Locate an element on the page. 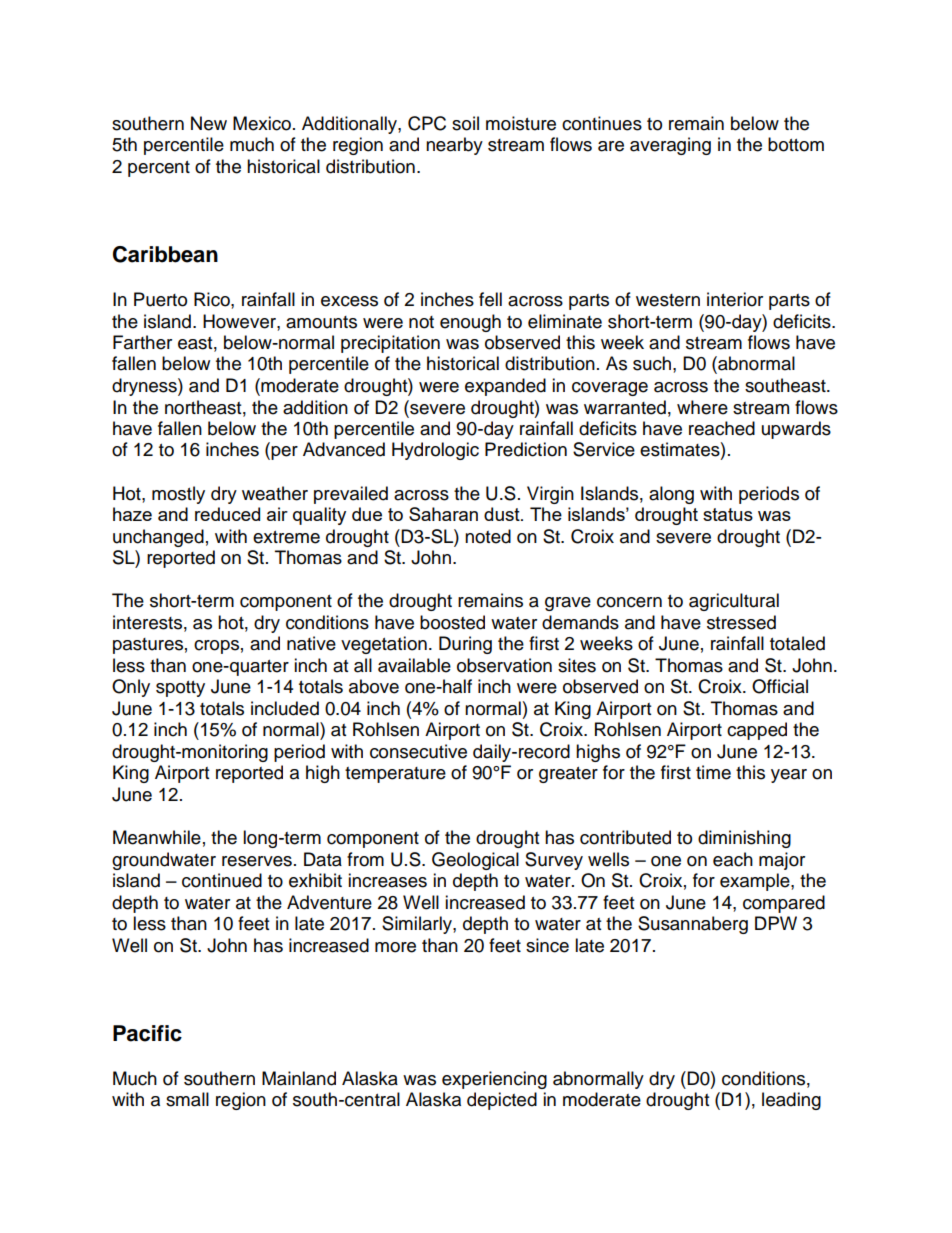 Image resolution: width=952 pixels, height=1233 pixels. Geological is located at coordinates (475, 861).
